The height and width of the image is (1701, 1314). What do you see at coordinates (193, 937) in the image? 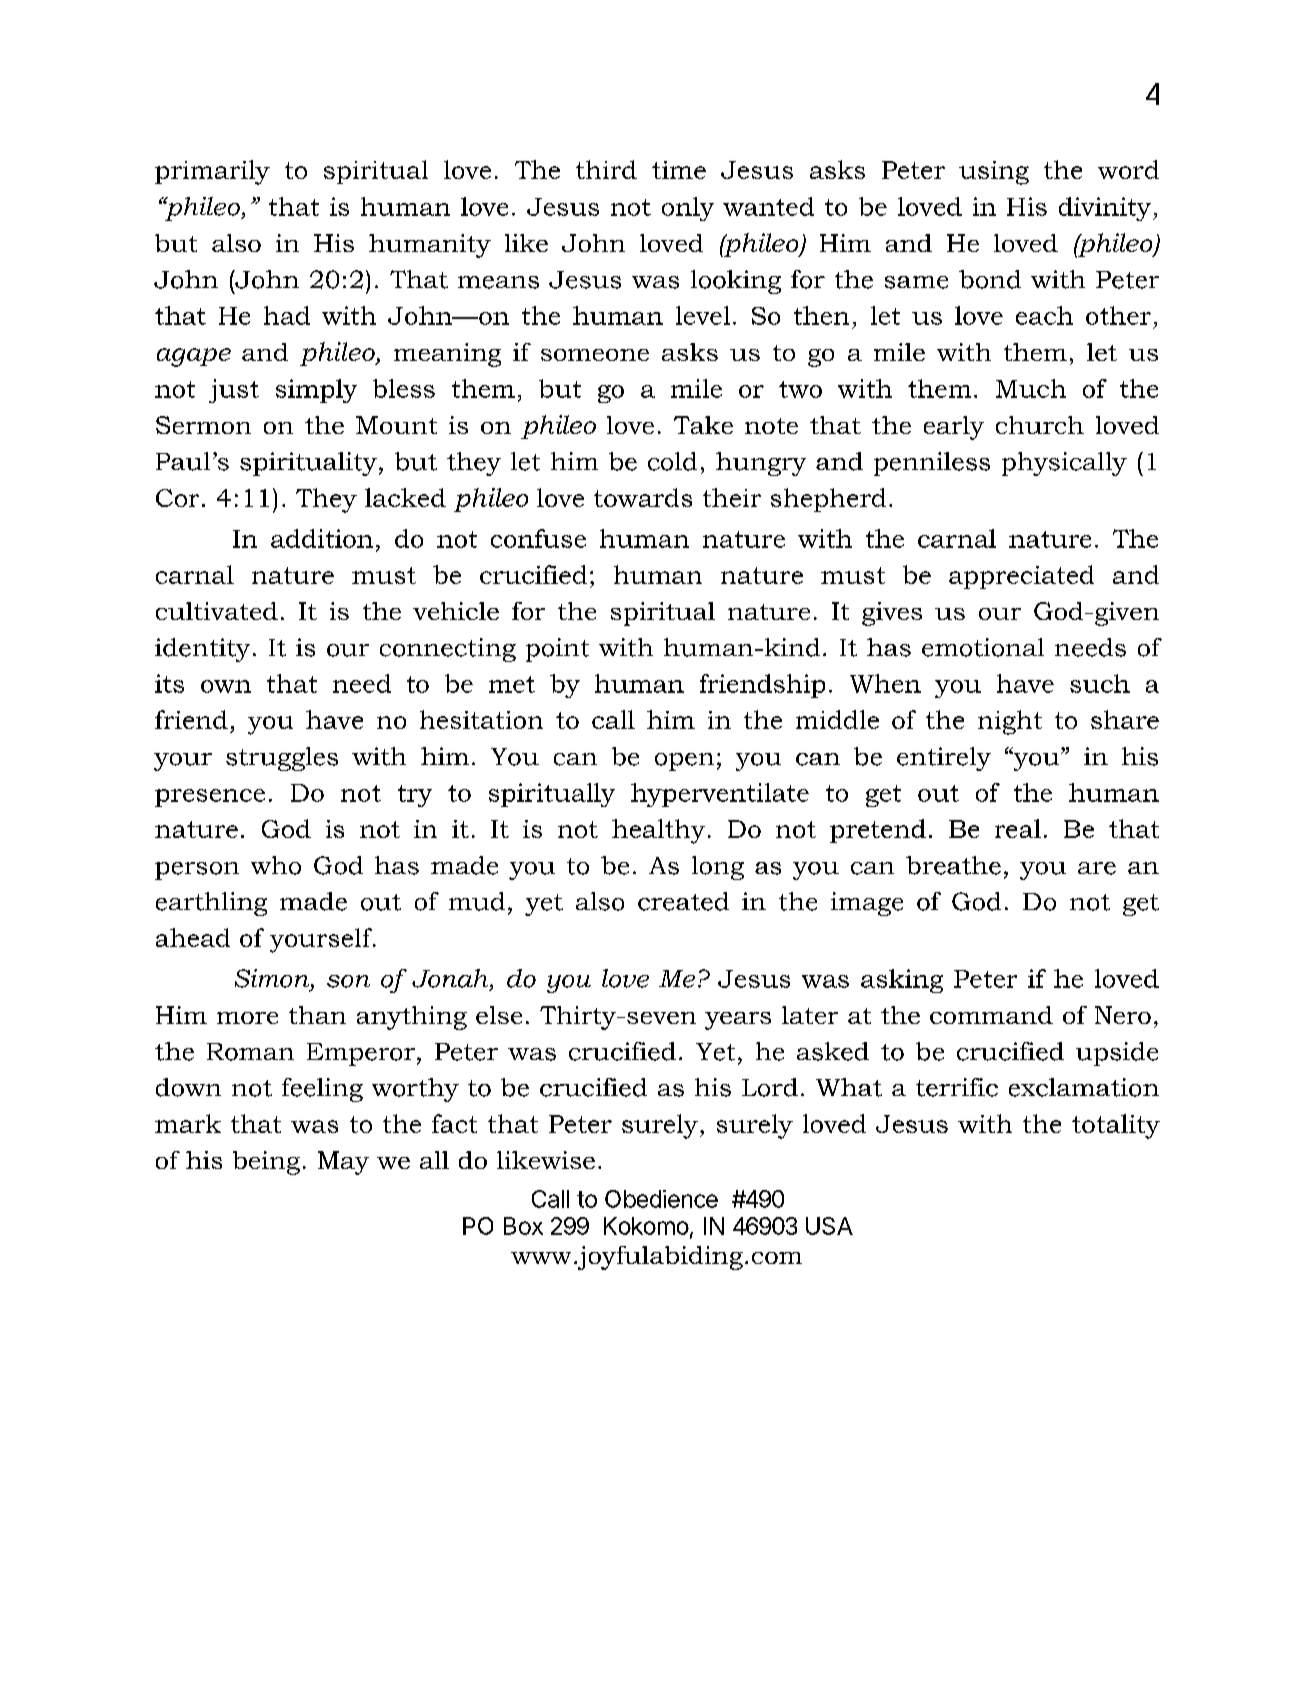
I see `ahead` at bounding box center [193, 937].
